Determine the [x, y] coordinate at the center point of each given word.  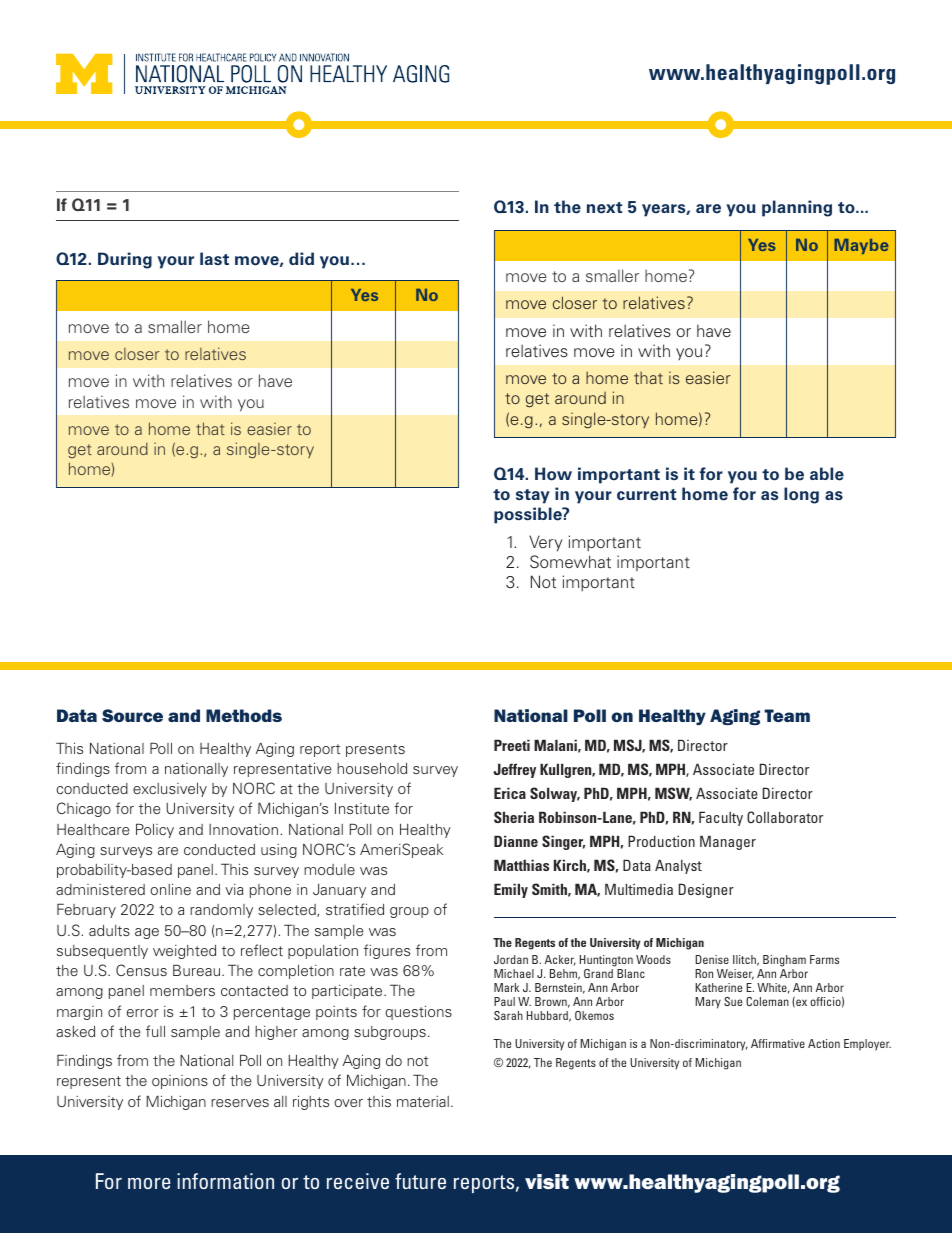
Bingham [783, 962]
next [605, 208]
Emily [511, 890]
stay [533, 496]
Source [132, 715]
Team [787, 715]
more [149, 1183]
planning [797, 208]
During [125, 260]
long [801, 495]
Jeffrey [515, 770]
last [214, 258]
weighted [184, 952]
